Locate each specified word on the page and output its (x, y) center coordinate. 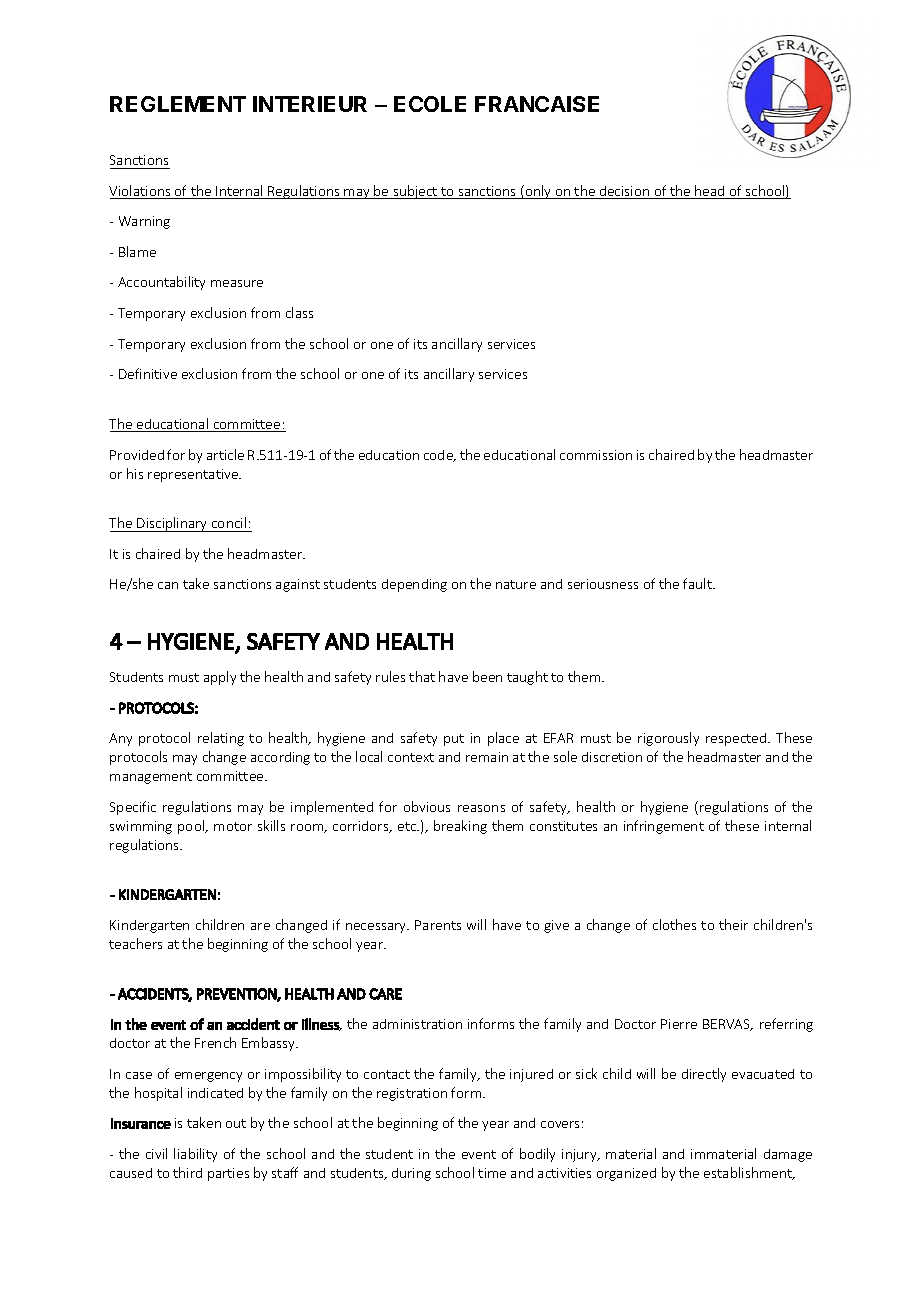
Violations (141, 192)
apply (220, 678)
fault (698, 583)
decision (625, 192)
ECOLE (430, 104)
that (422, 676)
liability (195, 1155)
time (492, 1173)
